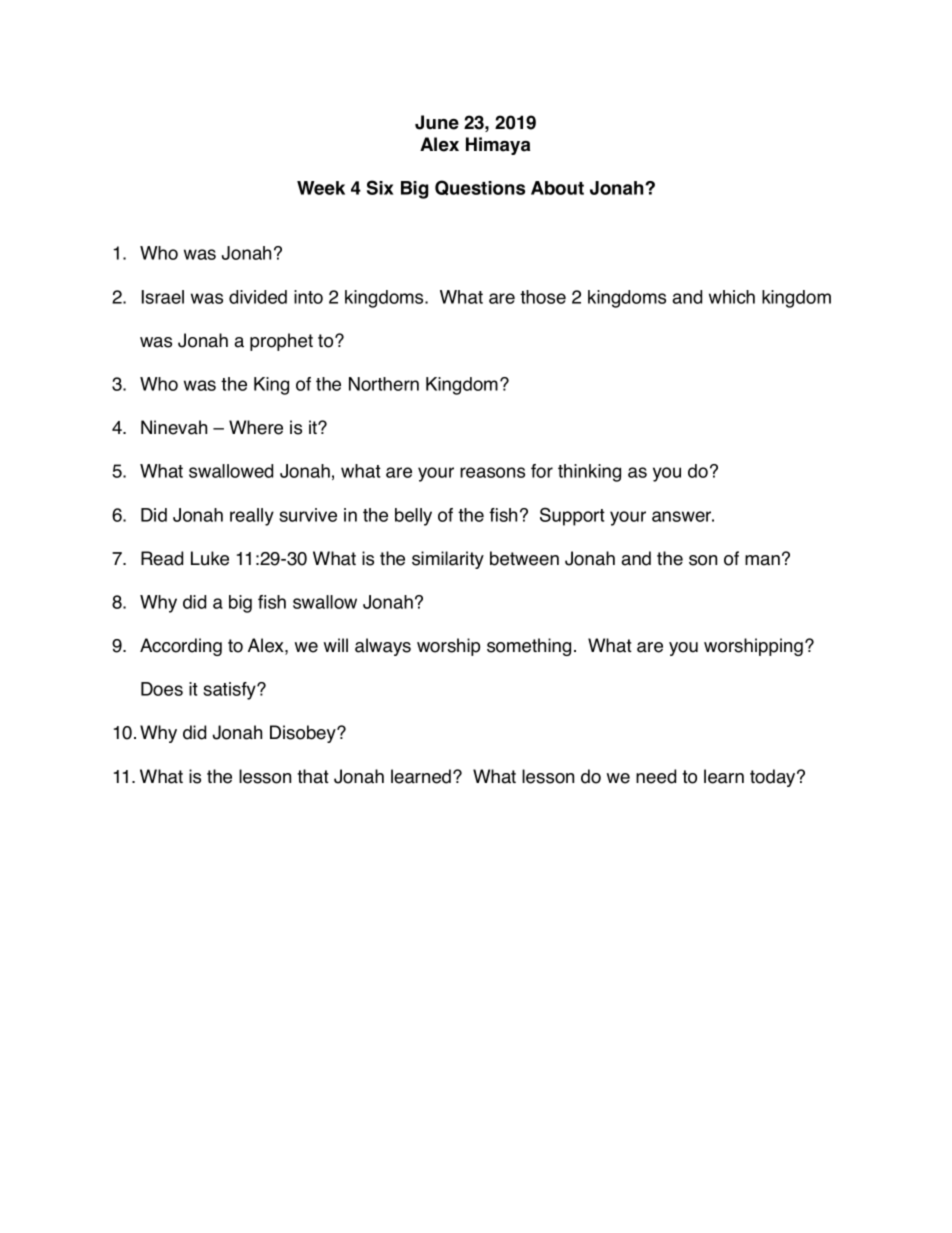 The width and height of the document is (952, 1233). Describe the element at coordinates (557, 188) in the document. I see `About` at that location.
